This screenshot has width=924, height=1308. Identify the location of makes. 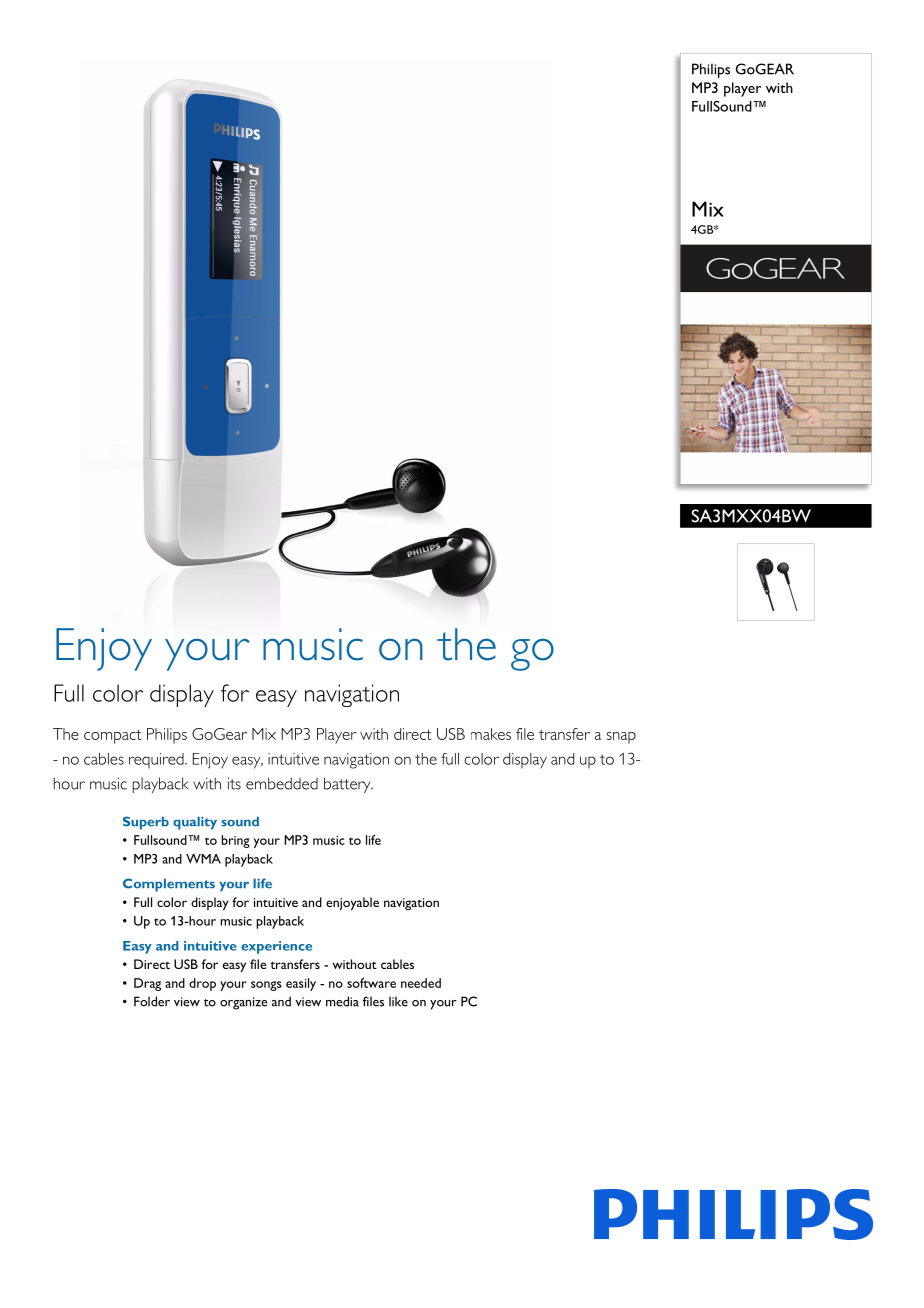
(491, 734).
